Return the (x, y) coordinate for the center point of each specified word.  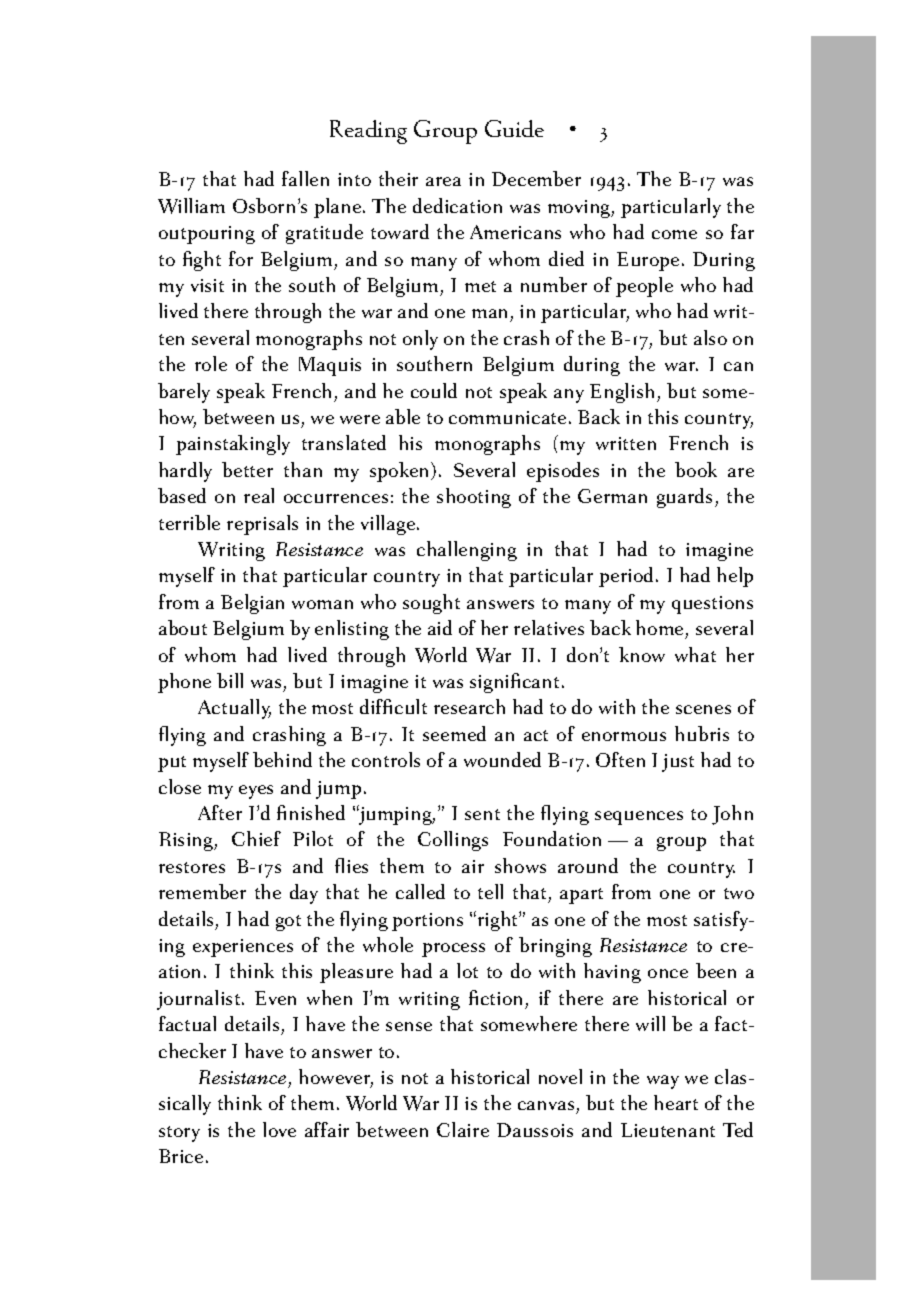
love (279, 1129)
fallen (305, 178)
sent (482, 814)
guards (684, 498)
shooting (474, 498)
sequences (639, 818)
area (443, 181)
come (674, 234)
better (247, 469)
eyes (256, 792)
